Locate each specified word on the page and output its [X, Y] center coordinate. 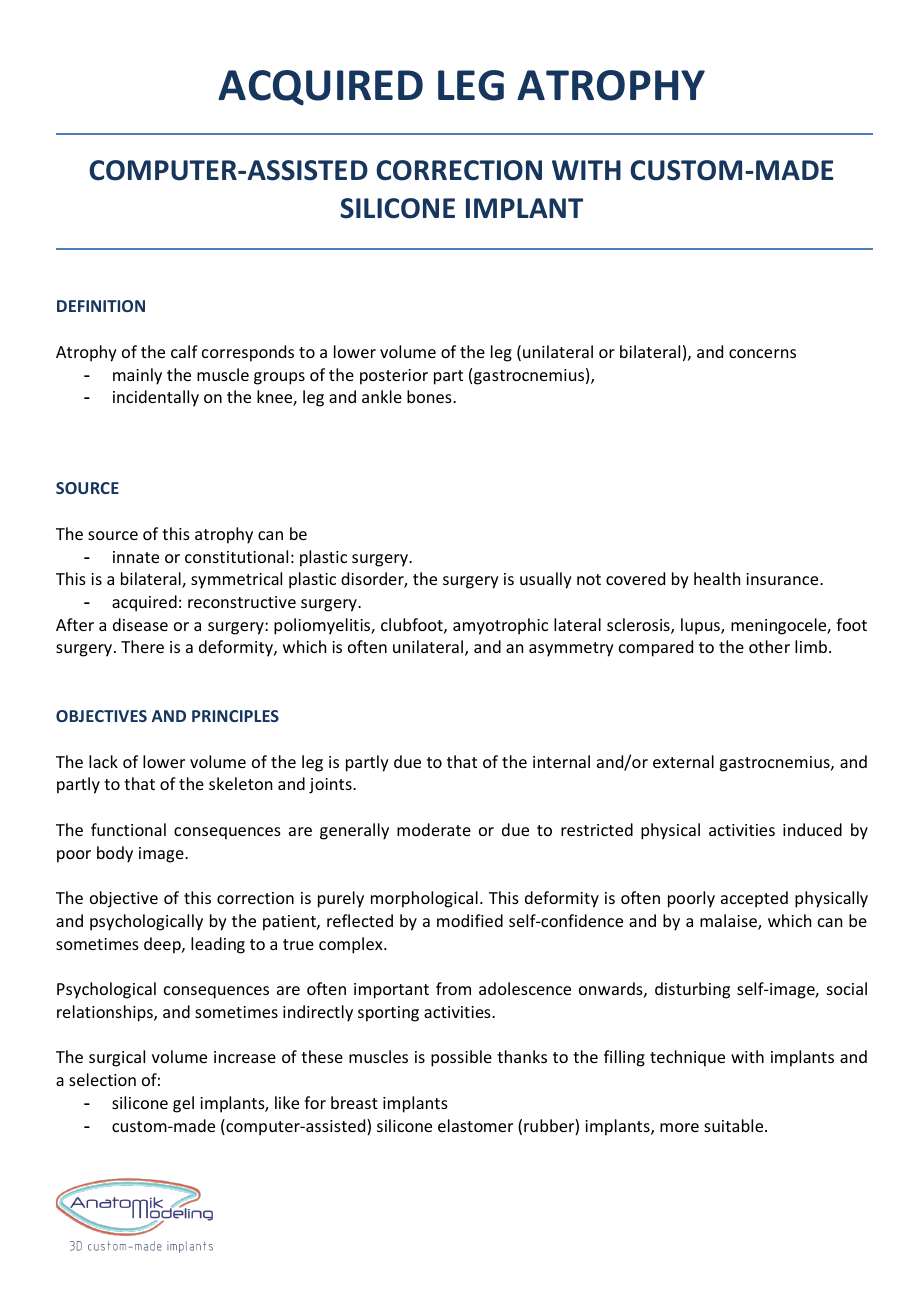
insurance [783, 579]
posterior [394, 377]
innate [136, 557]
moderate [434, 829]
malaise [729, 922]
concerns [762, 353]
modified [470, 920]
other [769, 646]
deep [163, 945]
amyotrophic [500, 626]
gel [183, 1104]
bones [430, 396]
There [142, 646]
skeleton [240, 783]
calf [184, 351]
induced [812, 829]
